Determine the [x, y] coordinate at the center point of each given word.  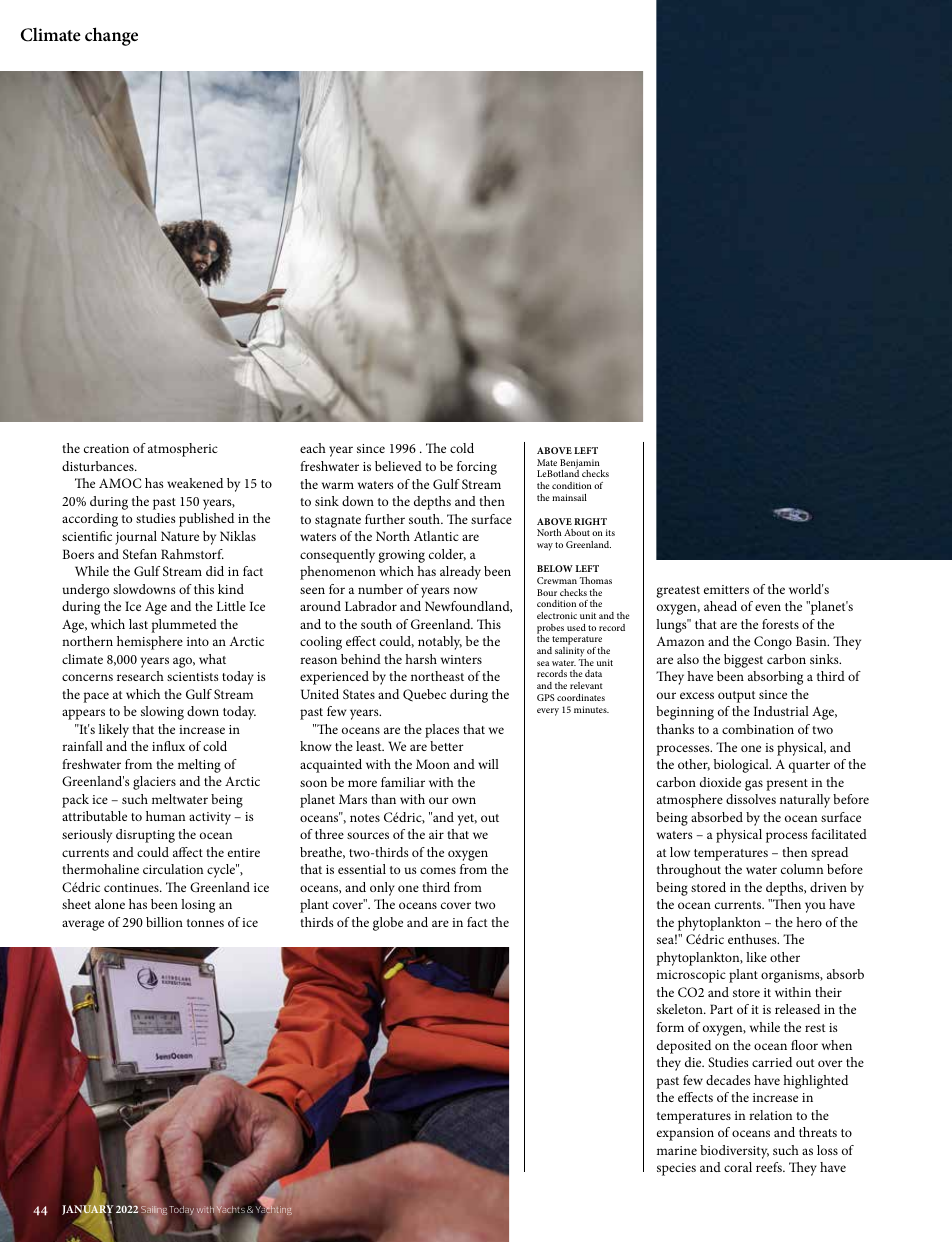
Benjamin [581, 465]
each [313, 448]
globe [388, 924]
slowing [162, 713]
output [737, 697]
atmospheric [183, 450]
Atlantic [436, 536]
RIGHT [590, 521]
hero [809, 922]
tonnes [205, 923]
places [442, 731]
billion [164, 922]
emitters [726, 589]
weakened [195, 483]
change [111, 36]
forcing [477, 468]
